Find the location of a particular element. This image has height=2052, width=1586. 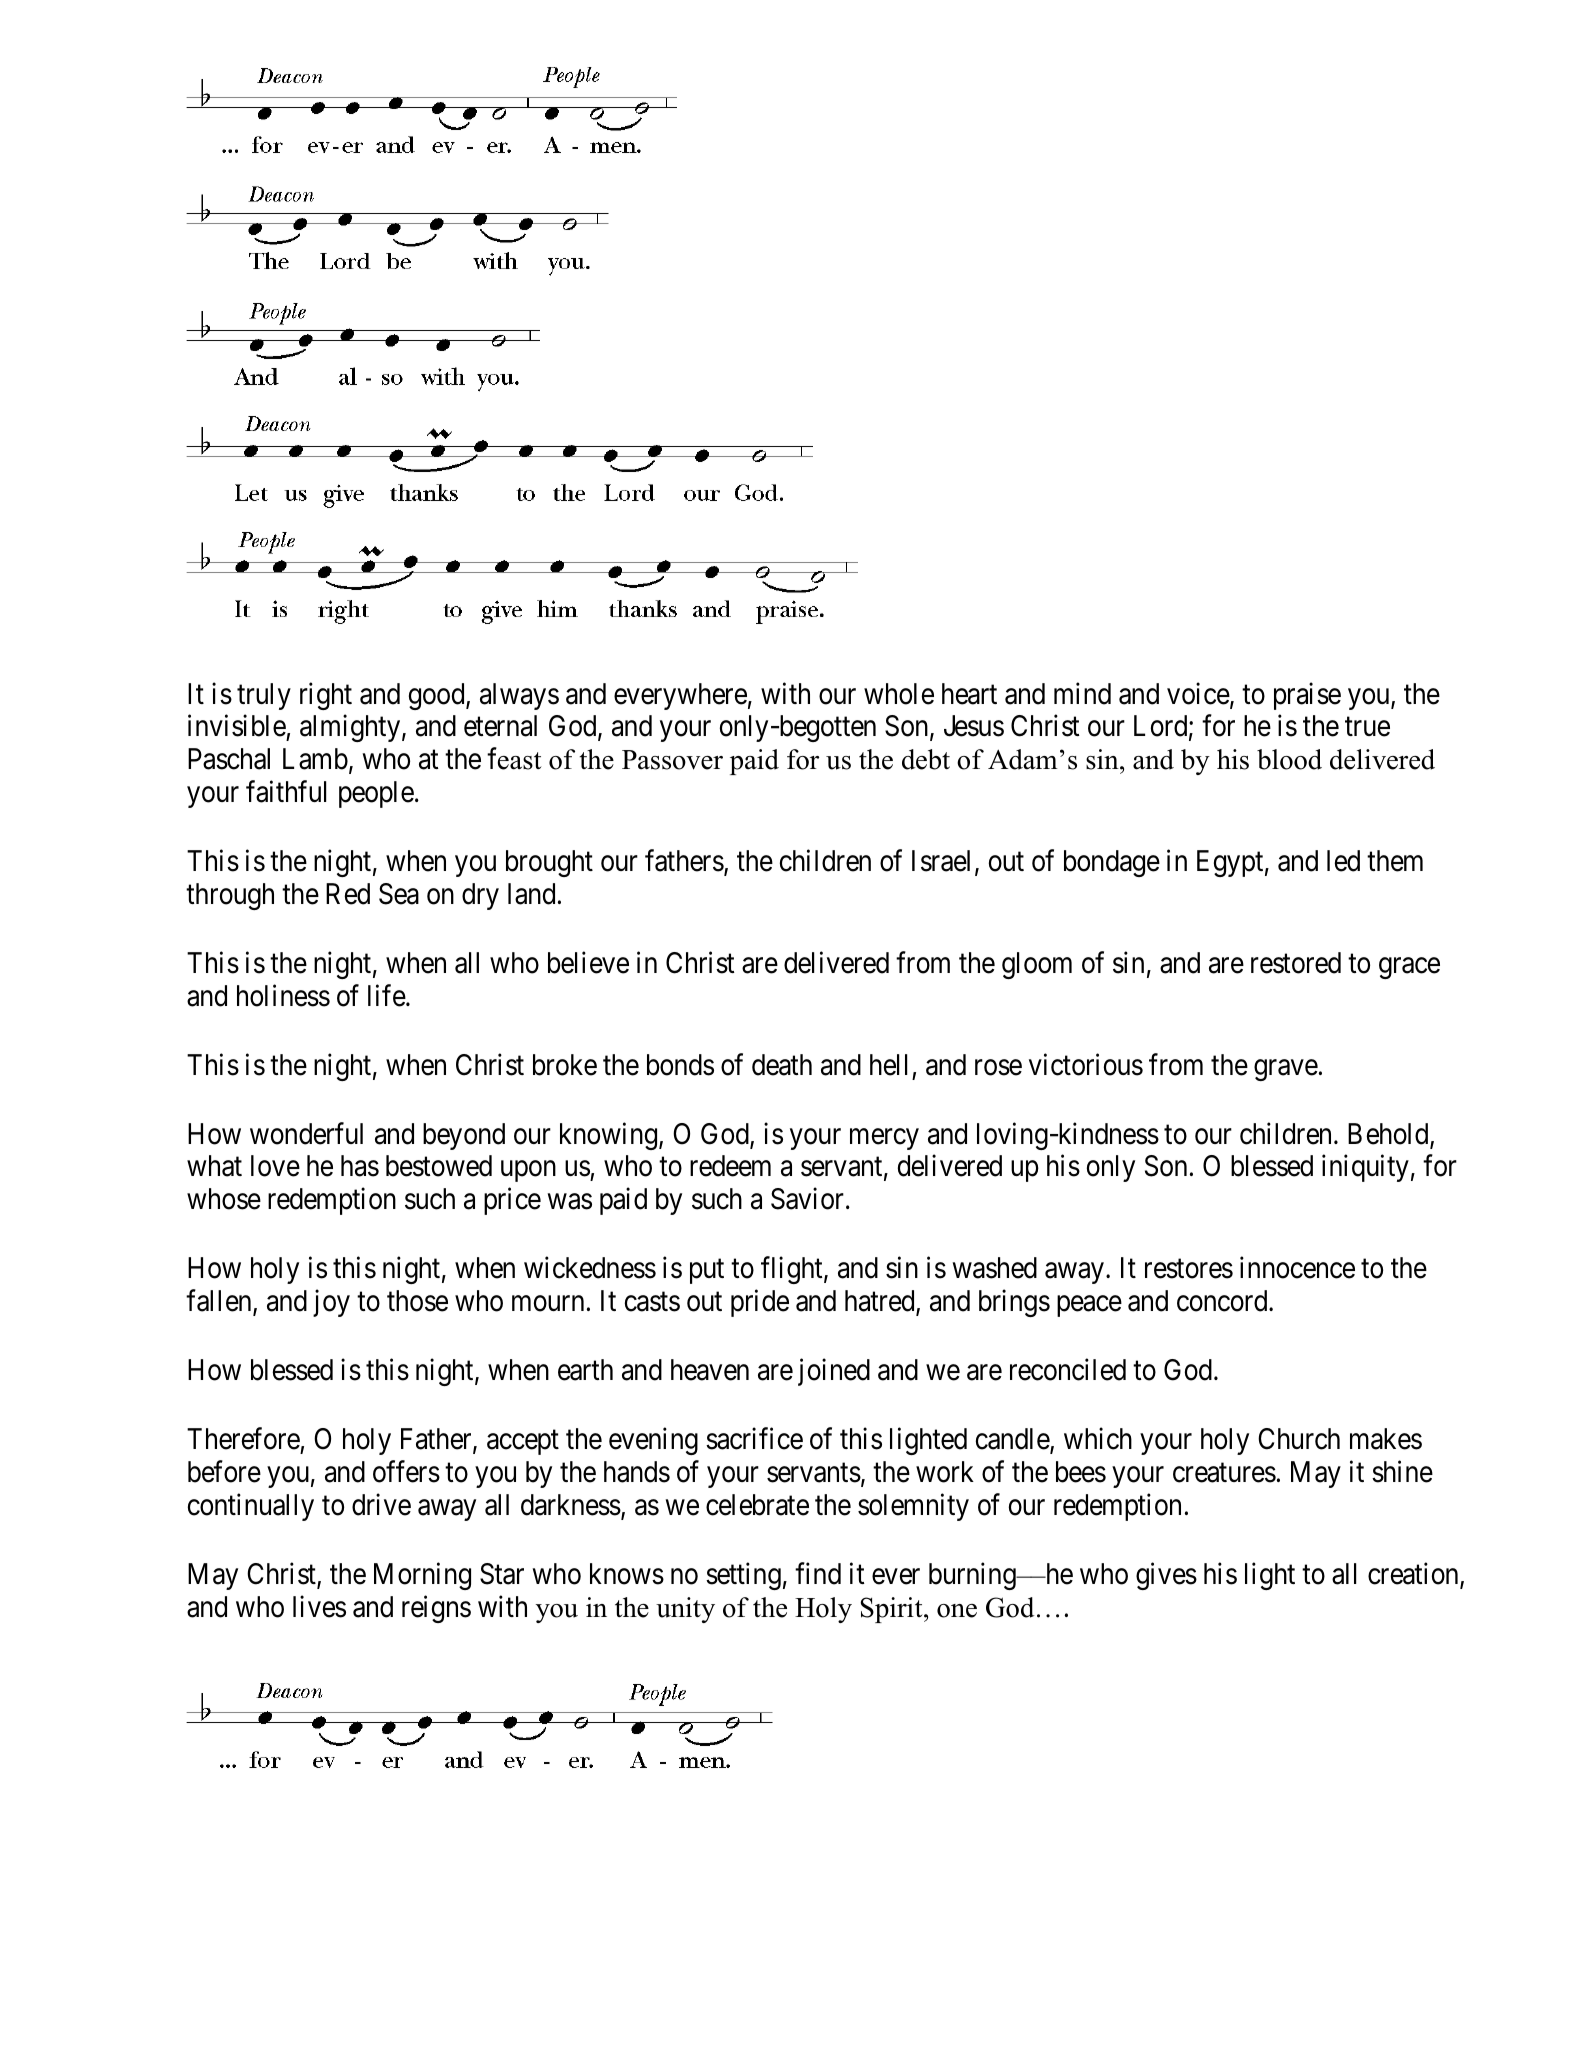

Israel is located at coordinates (941, 861).
